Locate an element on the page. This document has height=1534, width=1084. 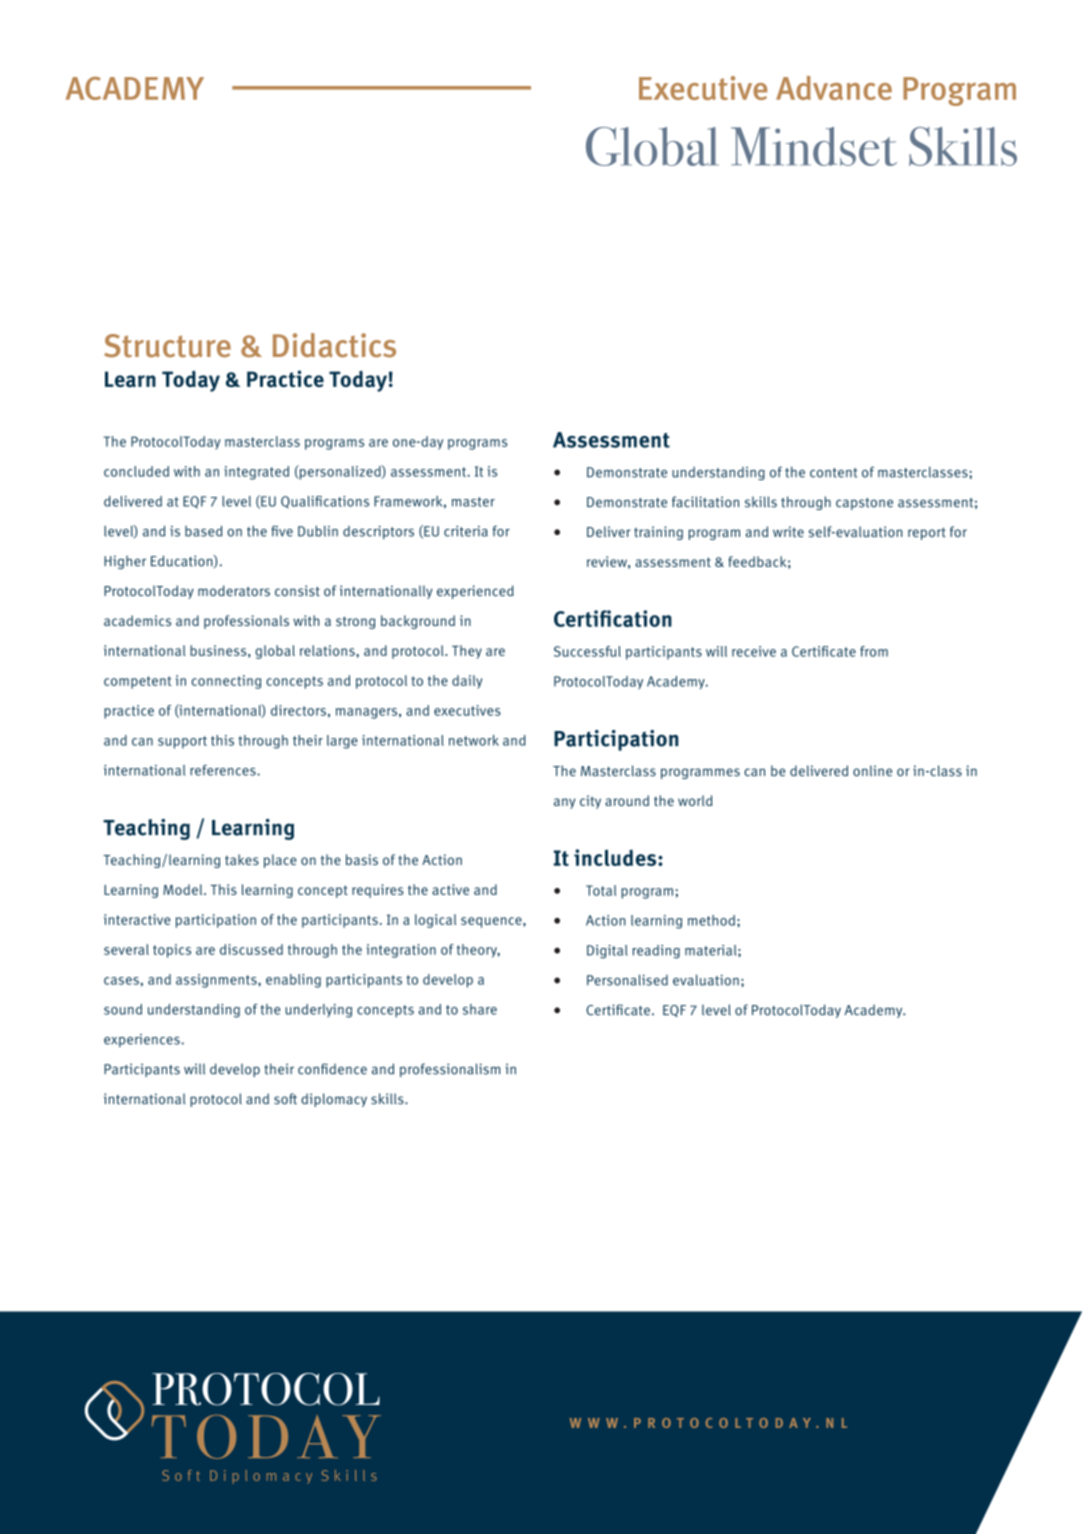
network is located at coordinates (474, 740).
